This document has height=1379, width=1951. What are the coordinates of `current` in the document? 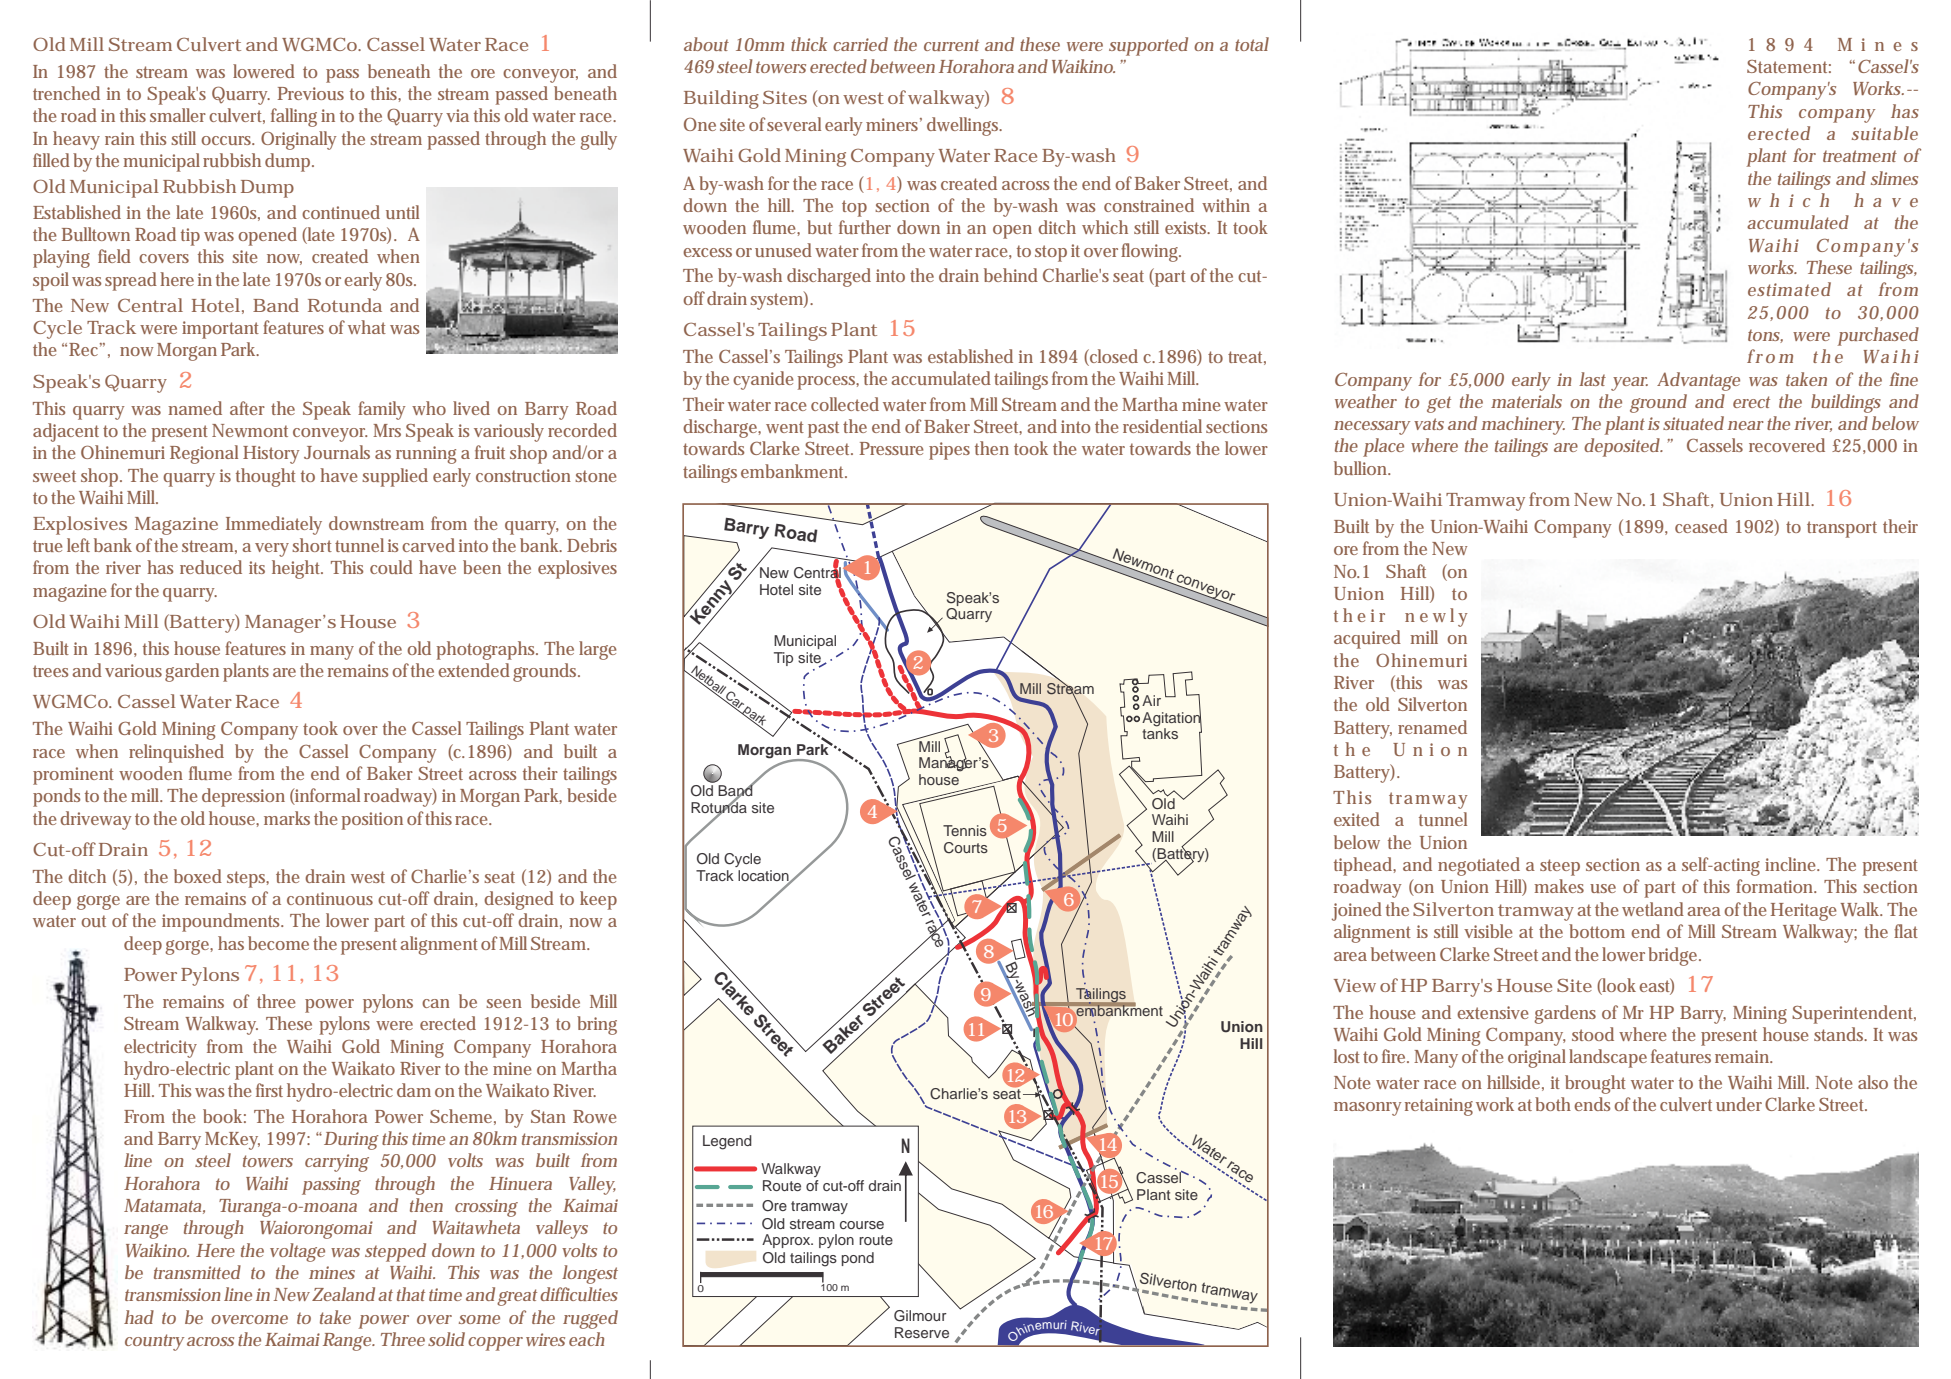 It's located at (951, 45).
